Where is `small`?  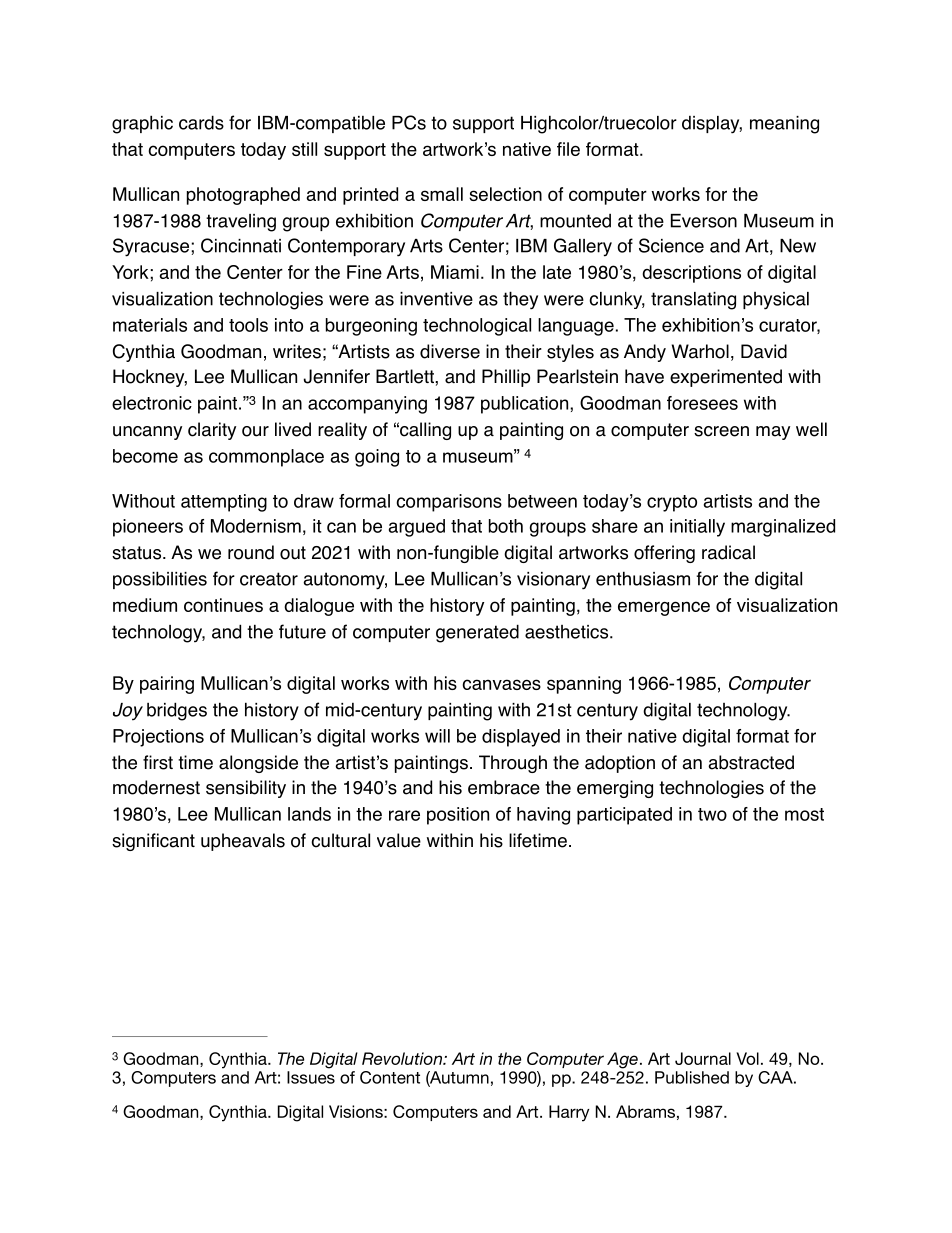 small is located at coordinates (442, 194).
